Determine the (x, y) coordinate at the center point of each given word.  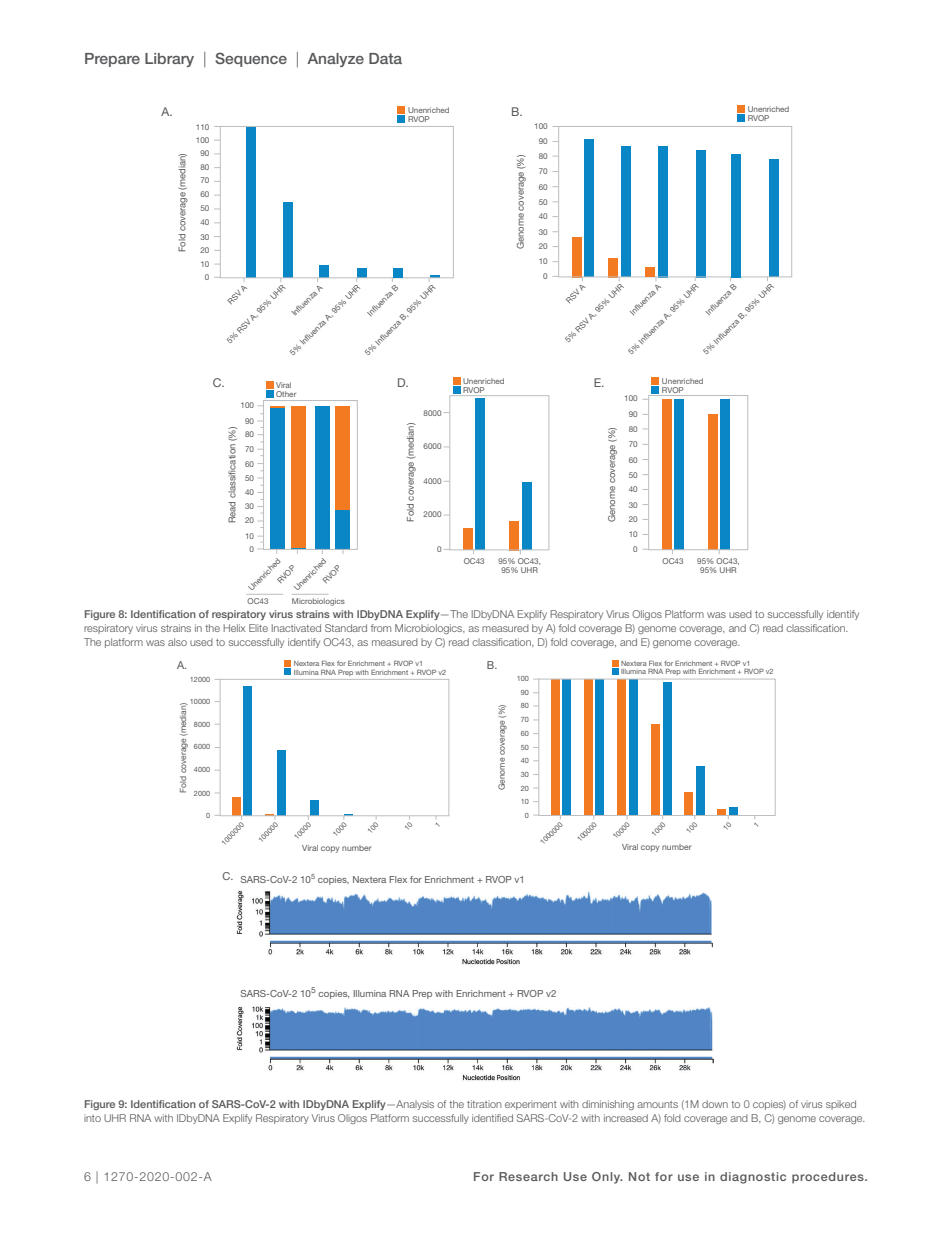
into (92, 1118)
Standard (346, 628)
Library (169, 60)
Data (385, 58)
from (381, 628)
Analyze (335, 60)
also (177, 642)
